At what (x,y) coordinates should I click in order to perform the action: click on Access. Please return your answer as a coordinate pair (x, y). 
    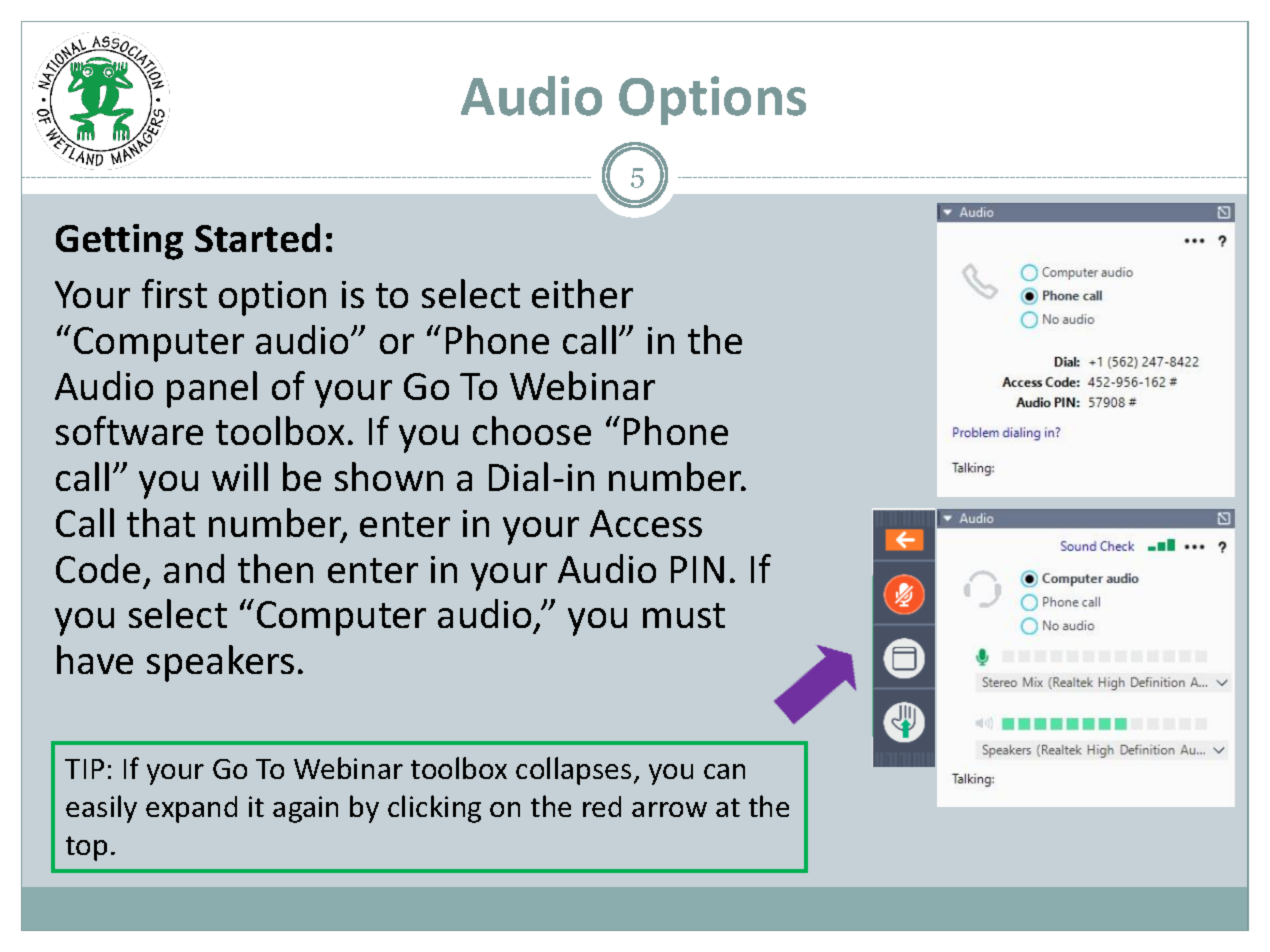
    Looking at the image, I should click on (646, 523).
